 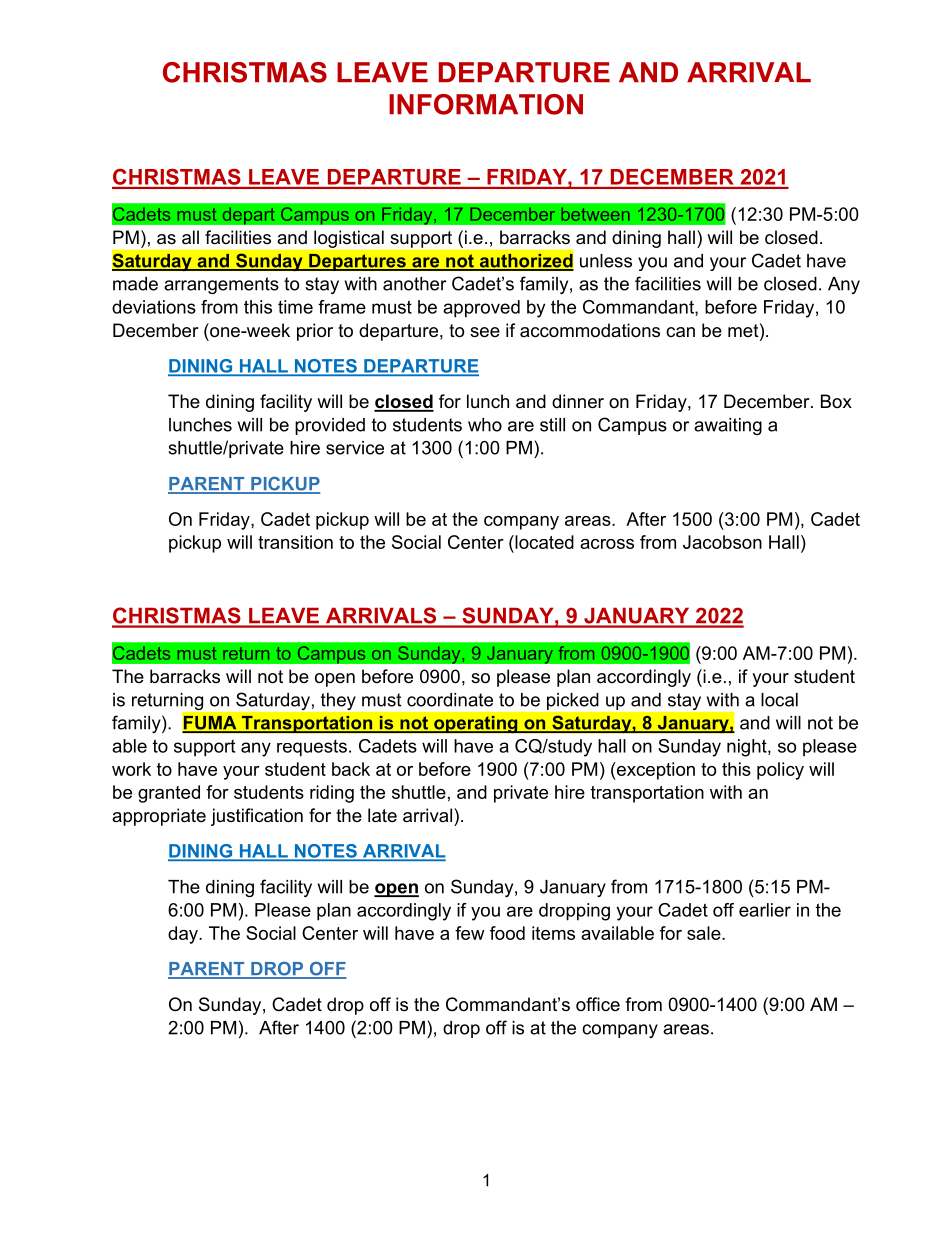 I want to click on logistical, so click(x=349, y=239).
